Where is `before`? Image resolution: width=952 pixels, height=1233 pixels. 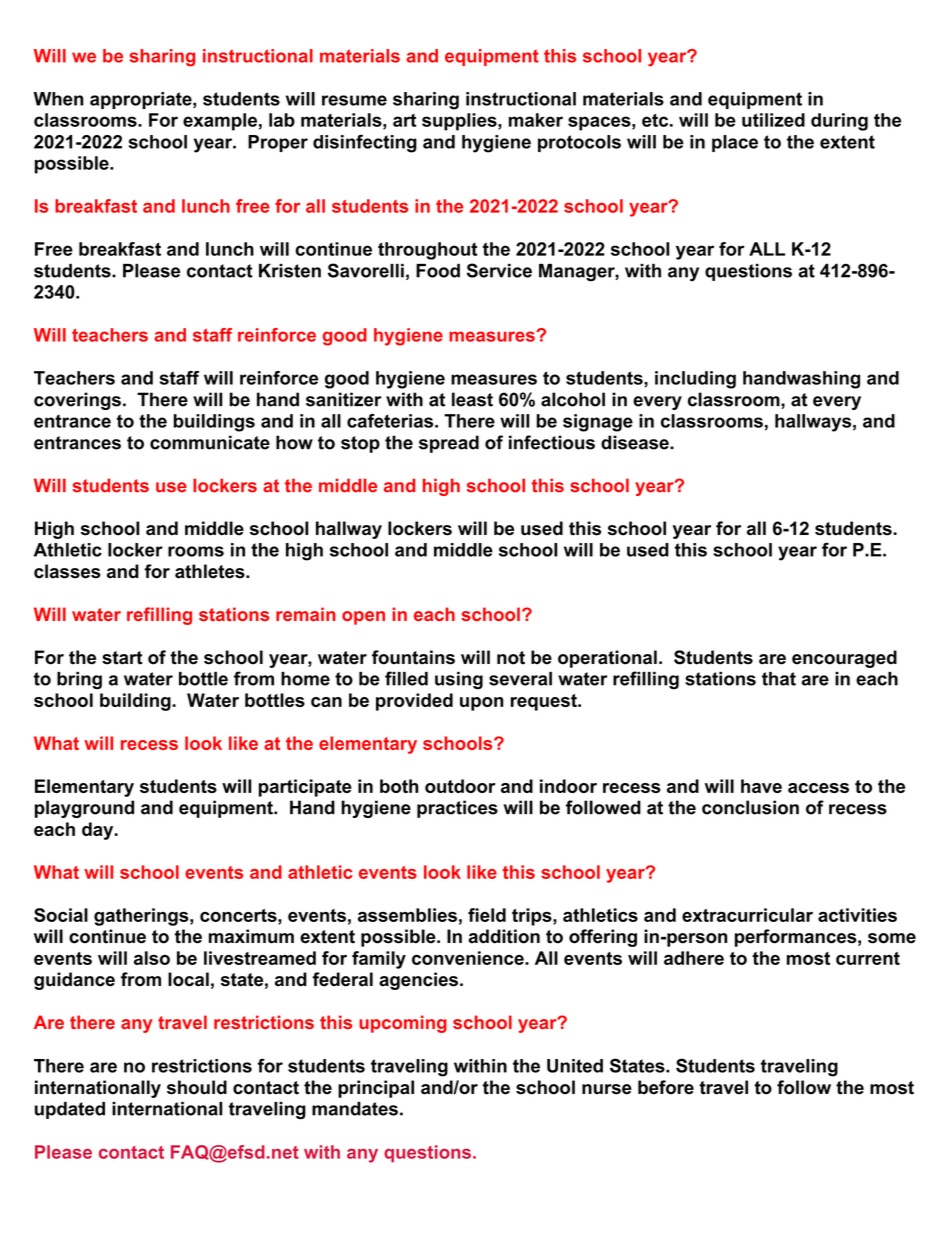
before is located at coordinates (666, 1087).
